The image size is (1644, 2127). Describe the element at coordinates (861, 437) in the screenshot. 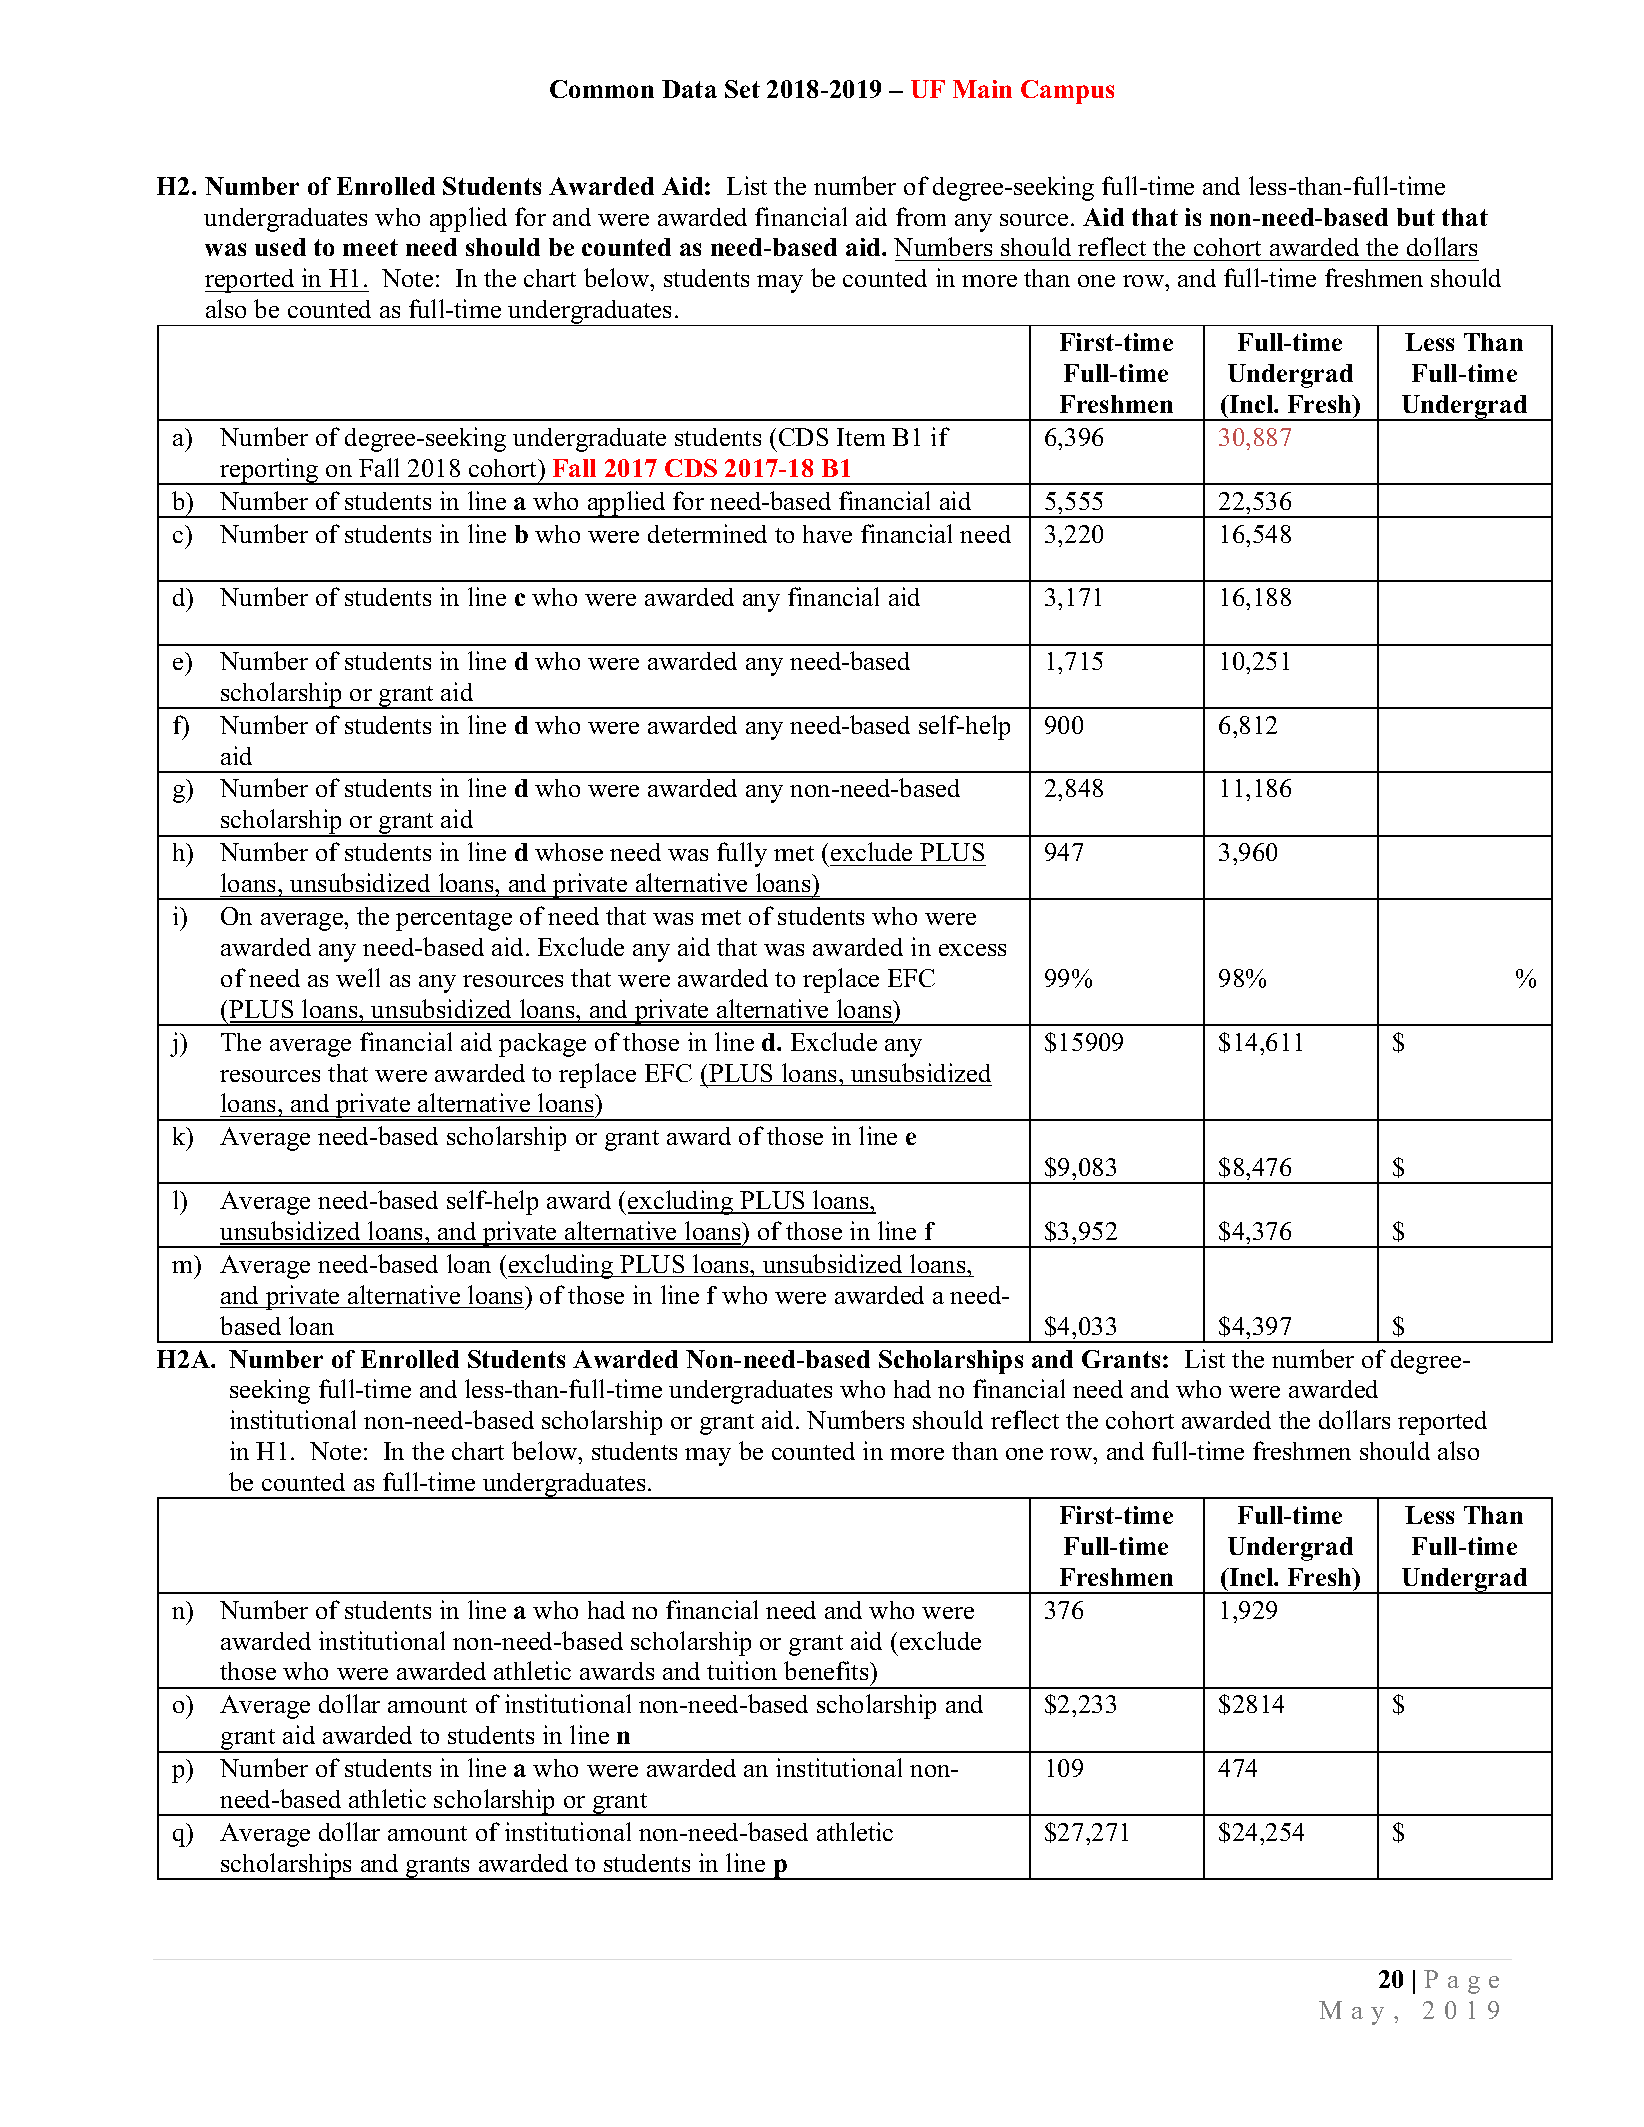

I see `Item` at that location.
